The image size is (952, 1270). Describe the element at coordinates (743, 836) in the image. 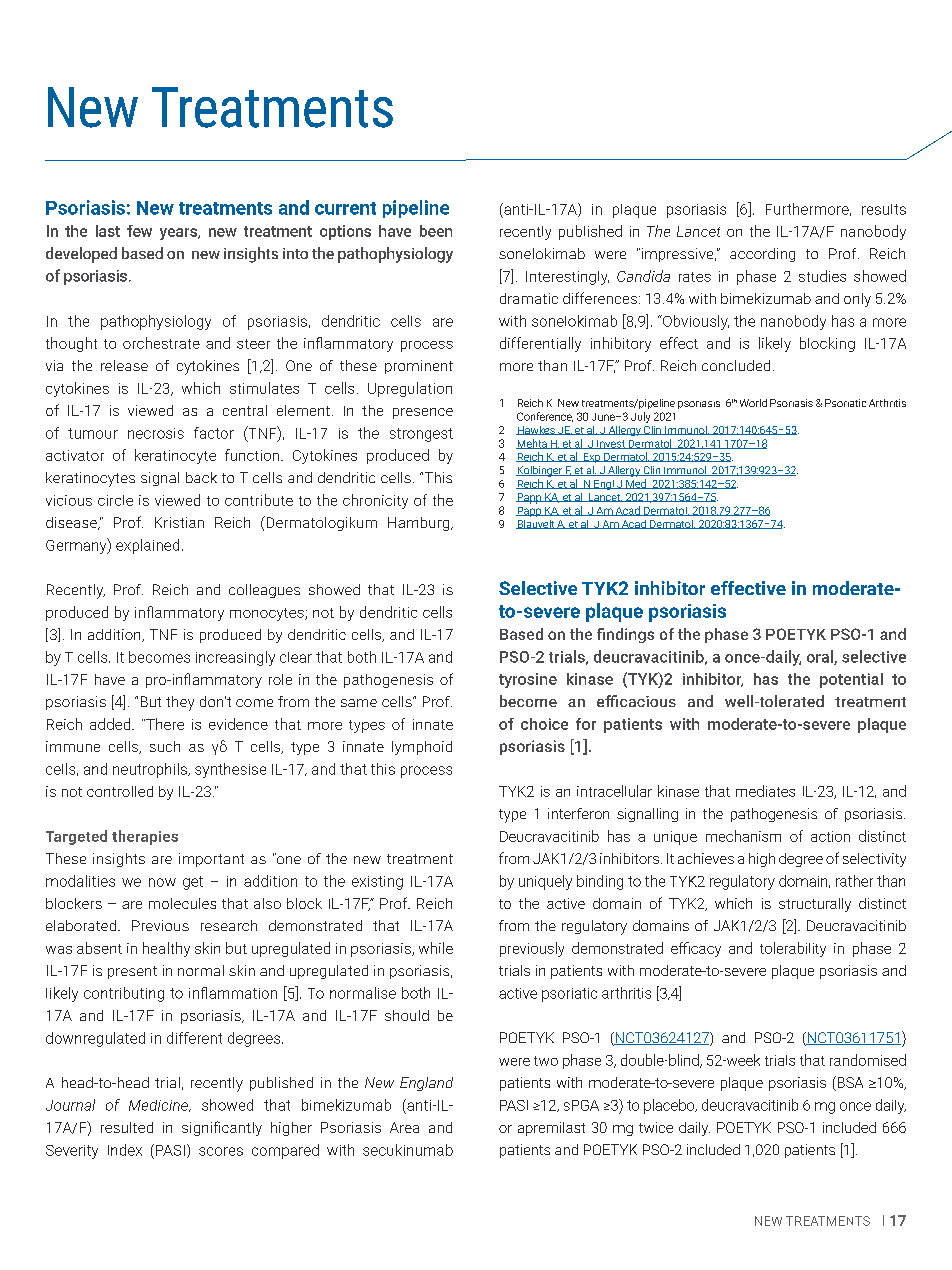

I see `mechanism` at that location.
